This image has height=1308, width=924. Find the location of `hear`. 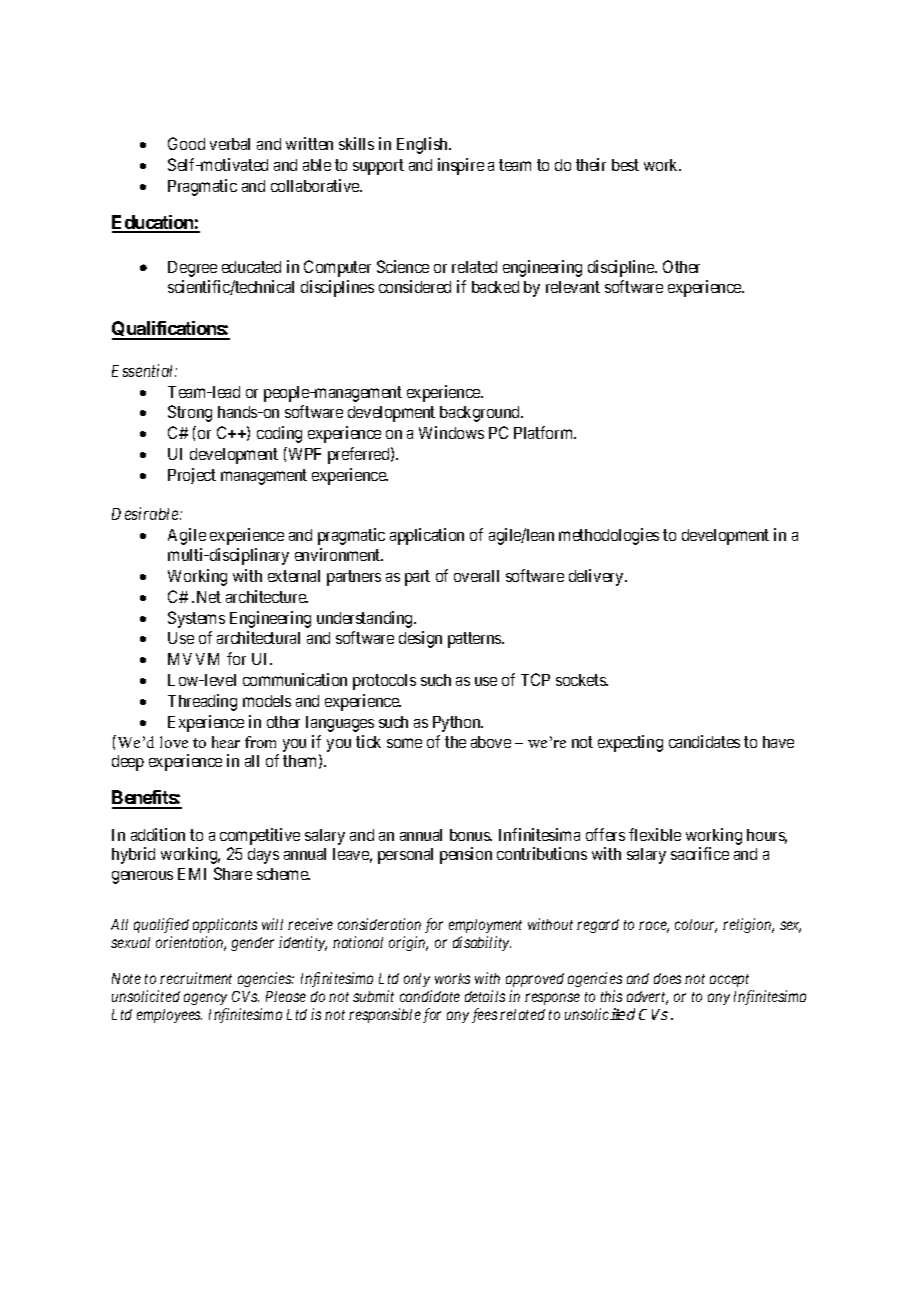

hear is located at coordinates (226, 742).
